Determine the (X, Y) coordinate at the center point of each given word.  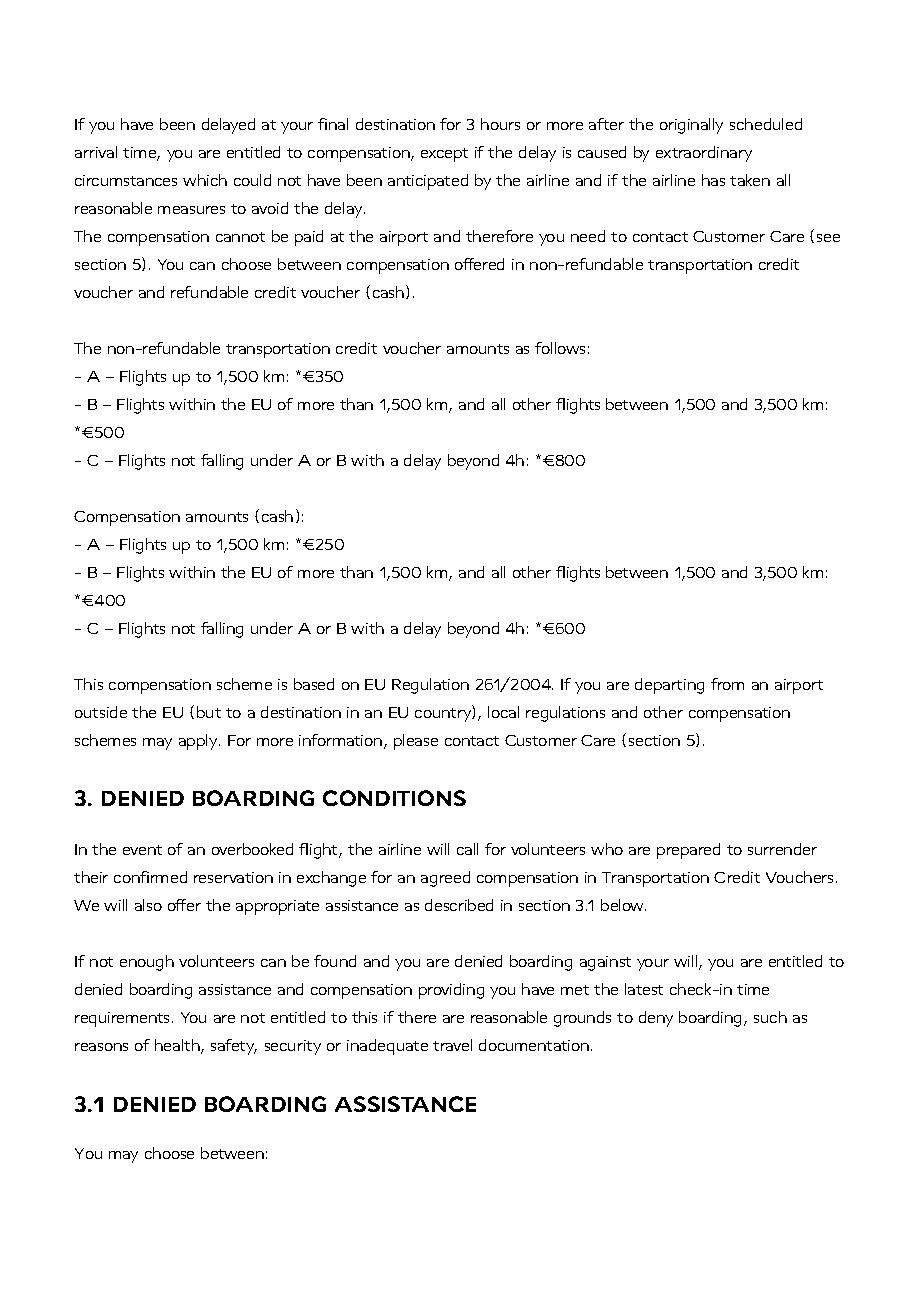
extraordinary (704, 154)
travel (452, 1045)
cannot (240, 237)
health (178, 1046)
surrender (782, 849)
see (828, 238)
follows (560, 348)
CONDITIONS (394, 798)
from (727, 684)
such (770, 1017)
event (142, 850)
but (209, 712)
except (444, 155)
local (503, 712)
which (205, 180)
